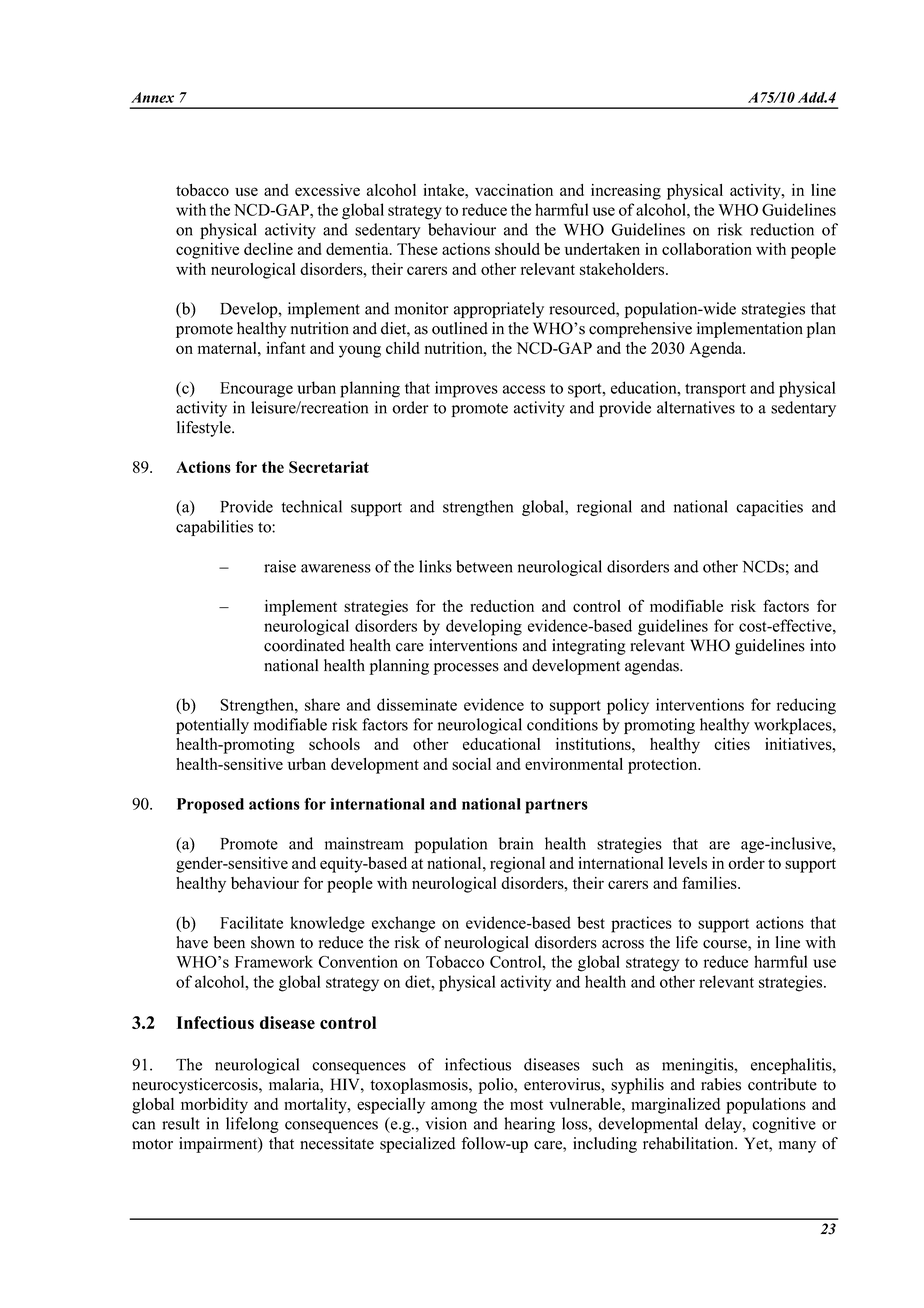 The image size is (924, 1308). I want to click on exchange, so click(403, 924).
